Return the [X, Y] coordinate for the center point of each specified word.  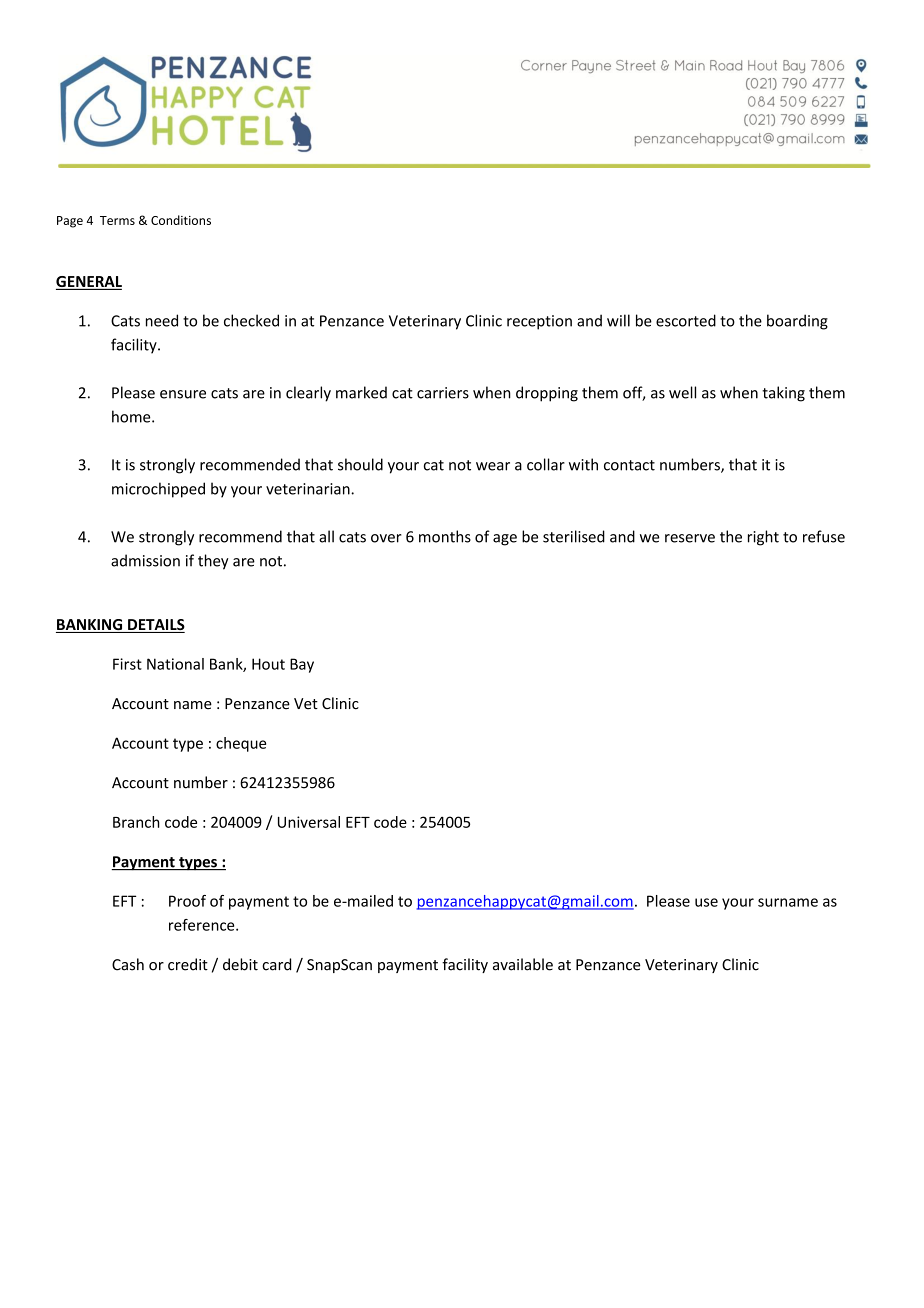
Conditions [181, 220]
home [132, 416]
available [523, 964]
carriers [443, 393]
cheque [241, 744]
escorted [686, 320]
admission [145, 560]
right [763, 538]
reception [539, 322]
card [276, 964]
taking [783, 394]
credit [188, 964]
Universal [309, 822]
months [445, 536]
